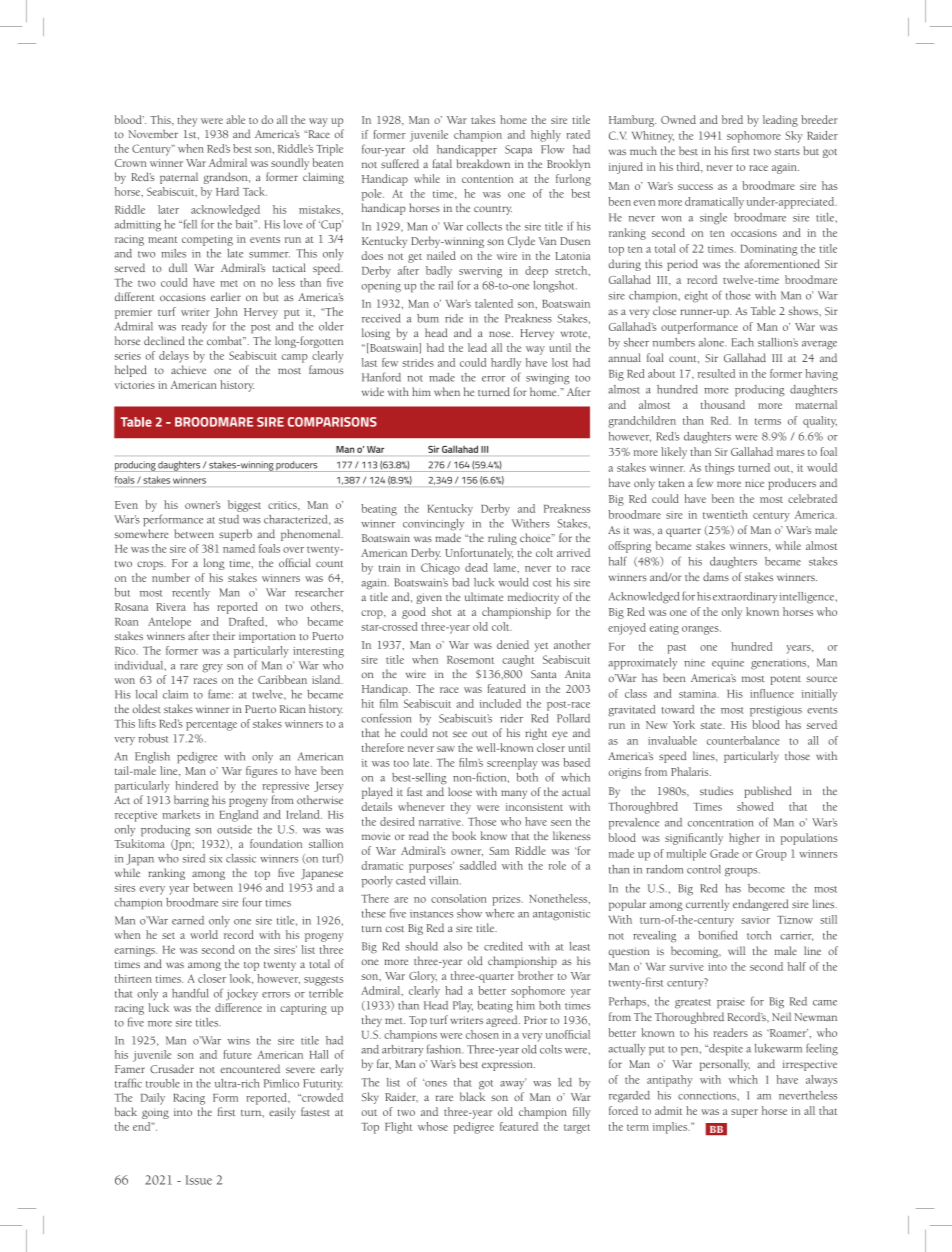 This document has width=952, height=1252. I want to click on connections, so click(708, 1096).
